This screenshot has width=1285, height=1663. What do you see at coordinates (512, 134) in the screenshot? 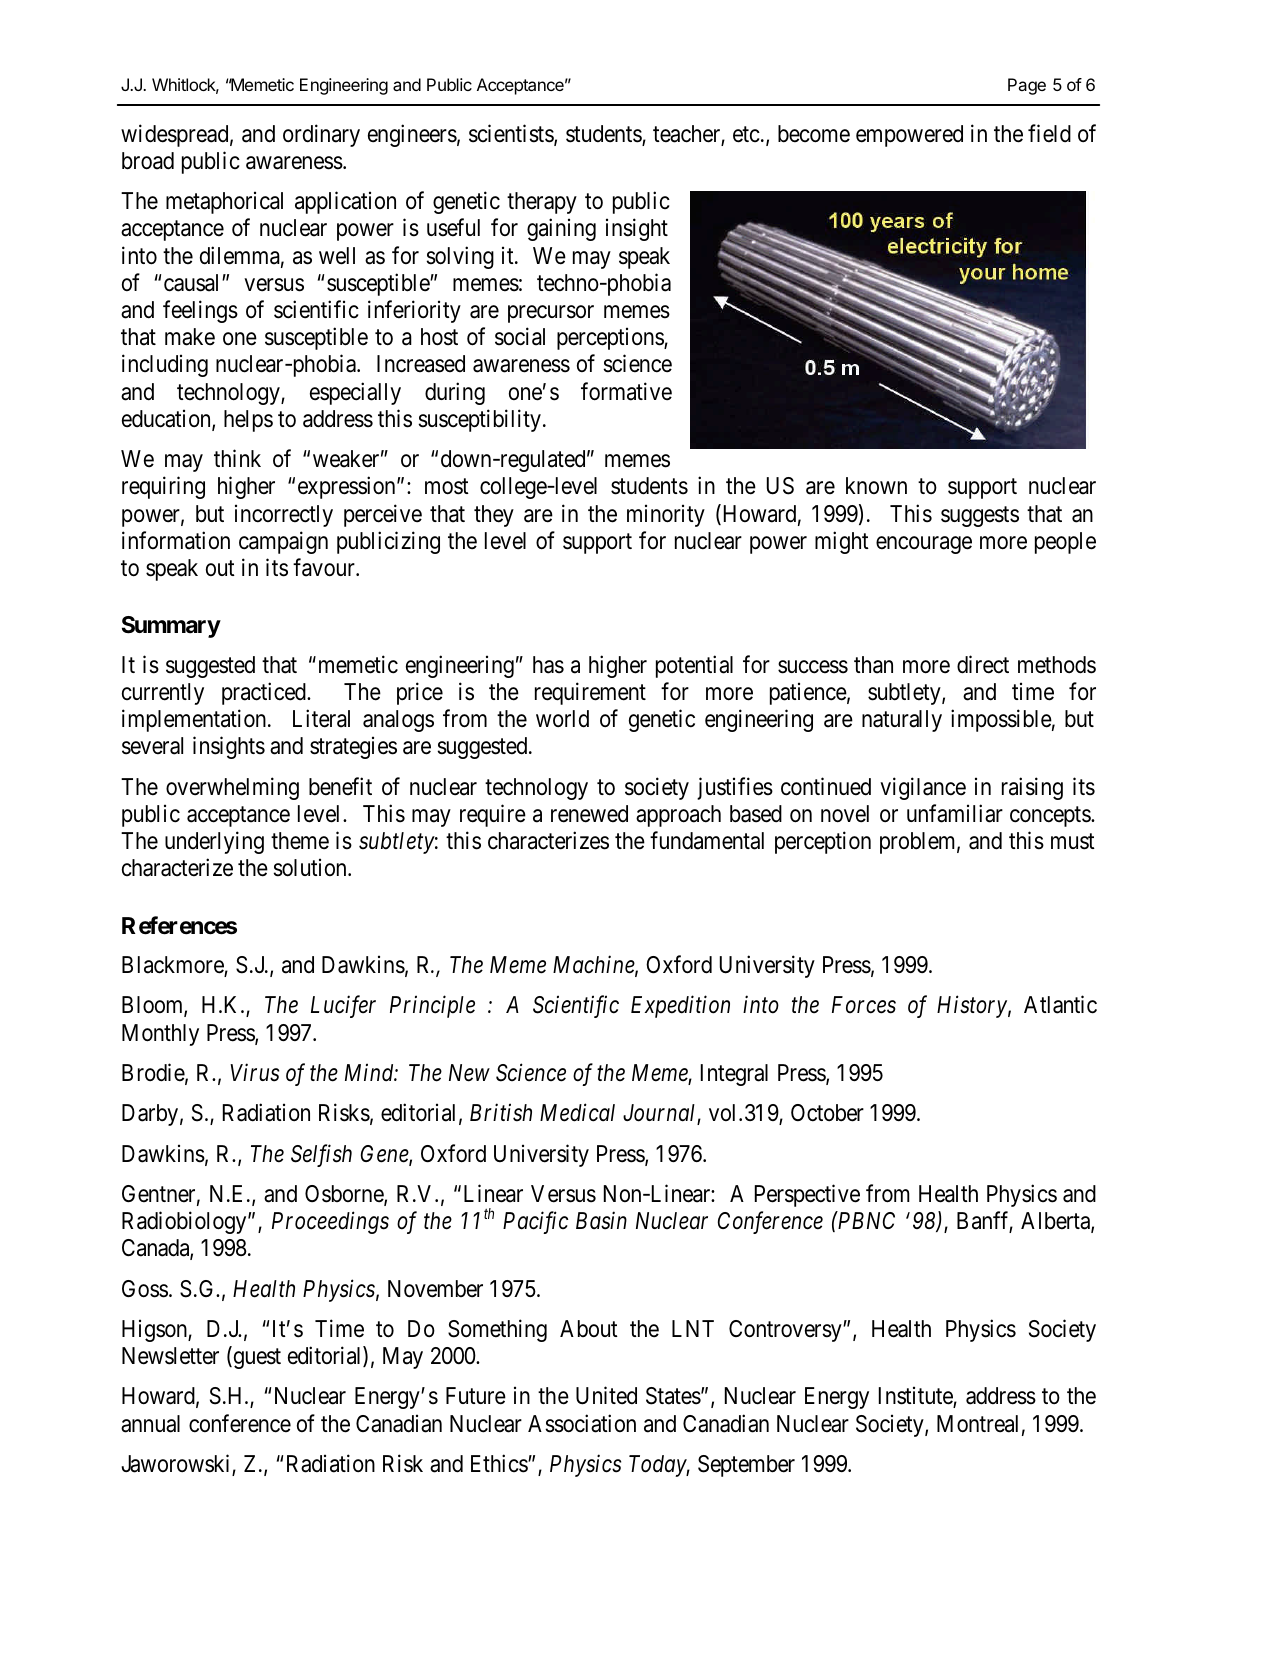
I see `scientists` at bounding box center [512, 134].
